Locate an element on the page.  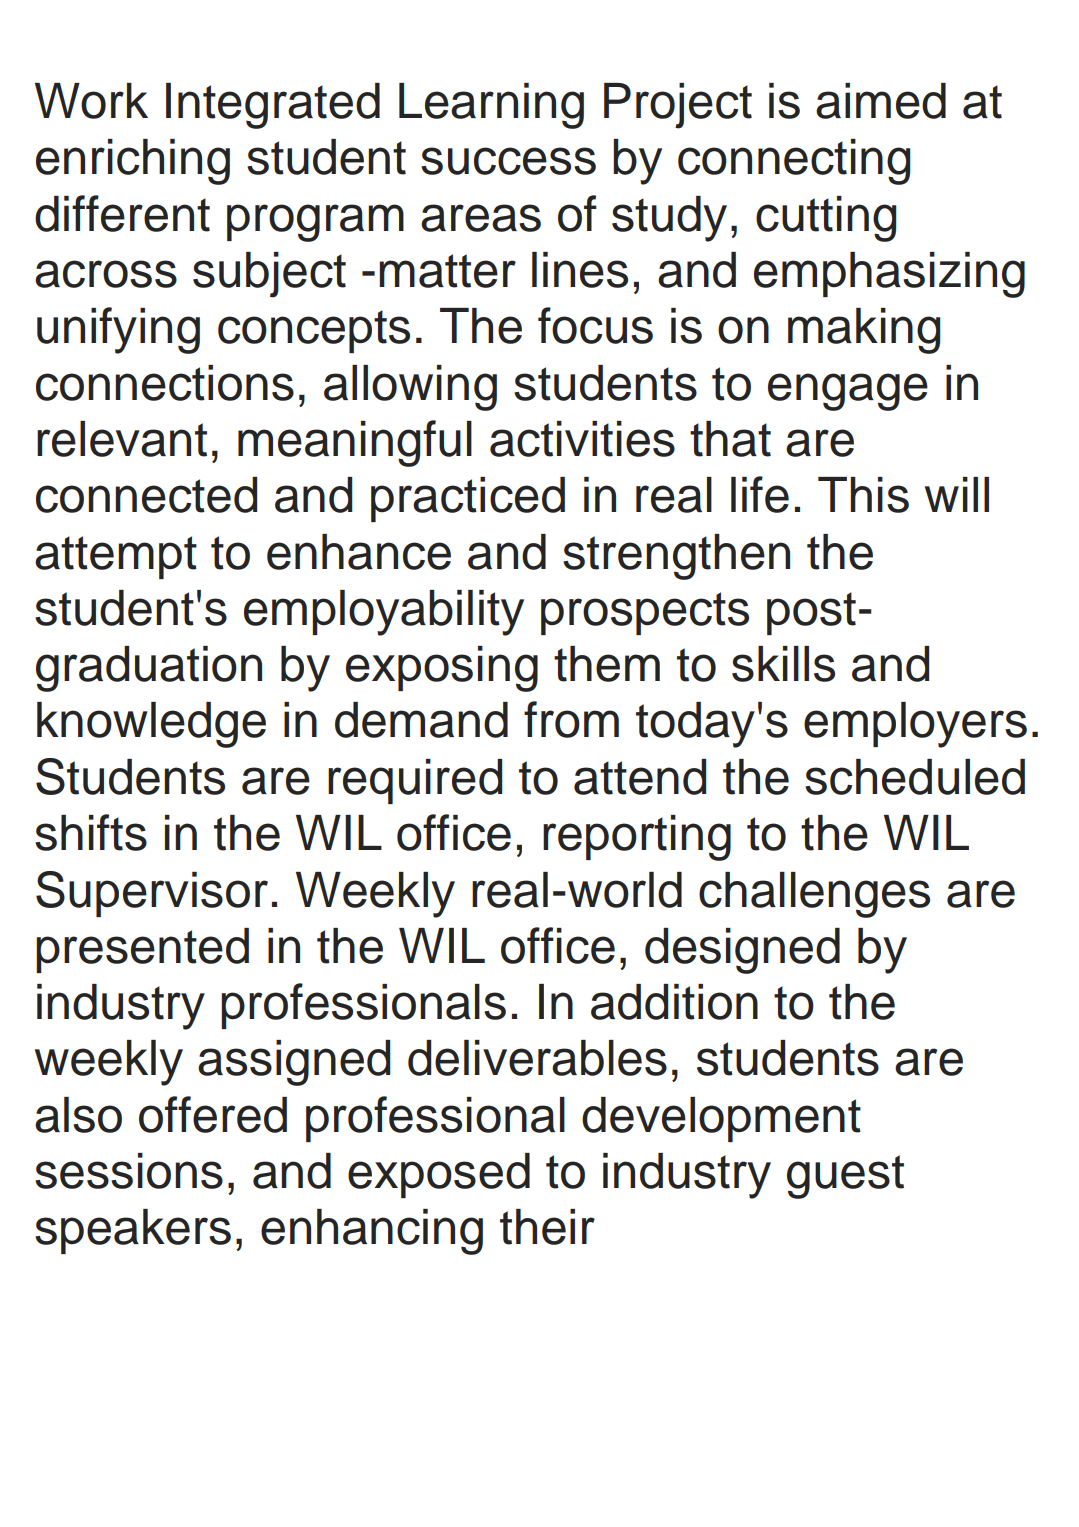
skills is located at coordinates (783, 664).
